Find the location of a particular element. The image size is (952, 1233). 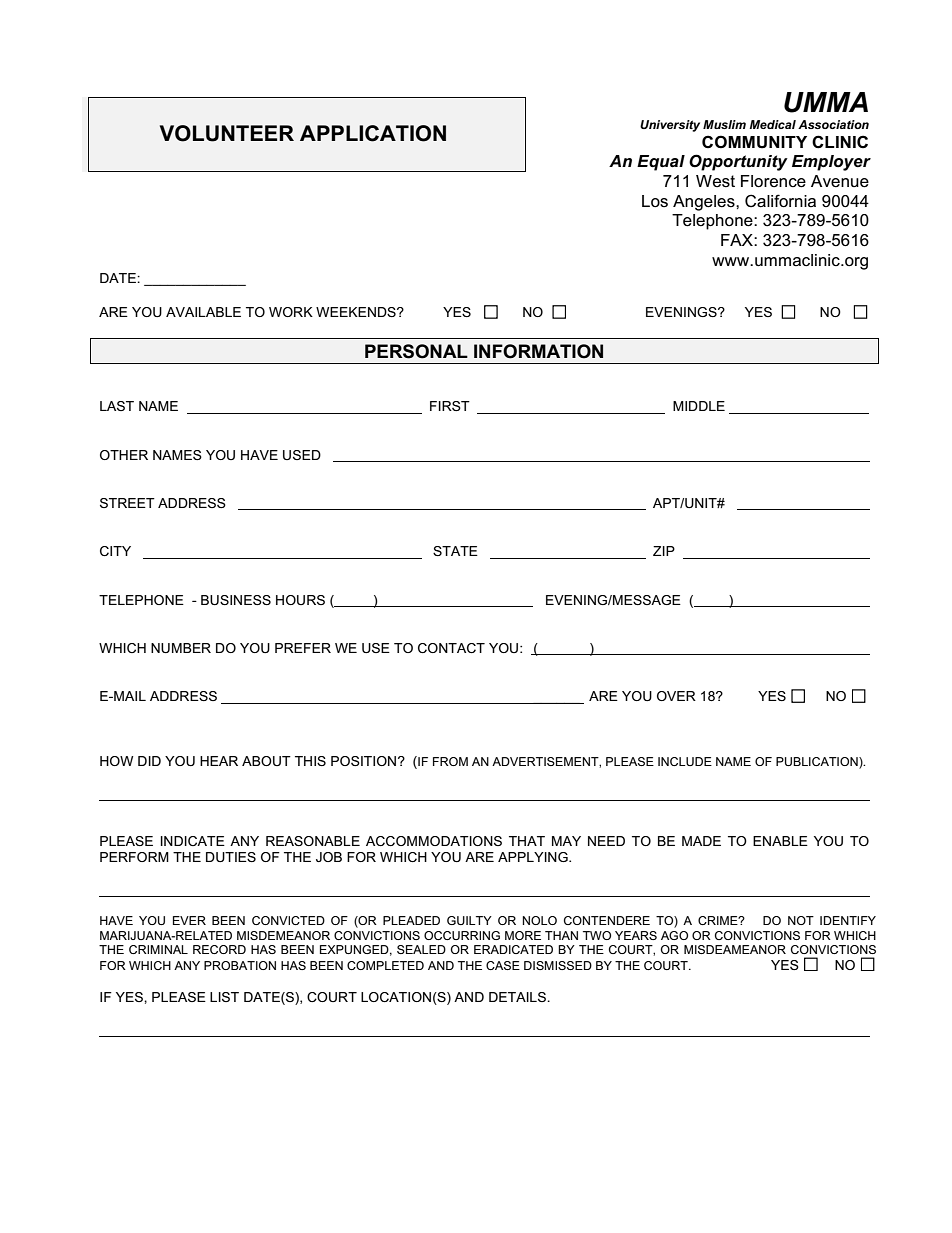

OVER is located at coordinates (676, 696).
